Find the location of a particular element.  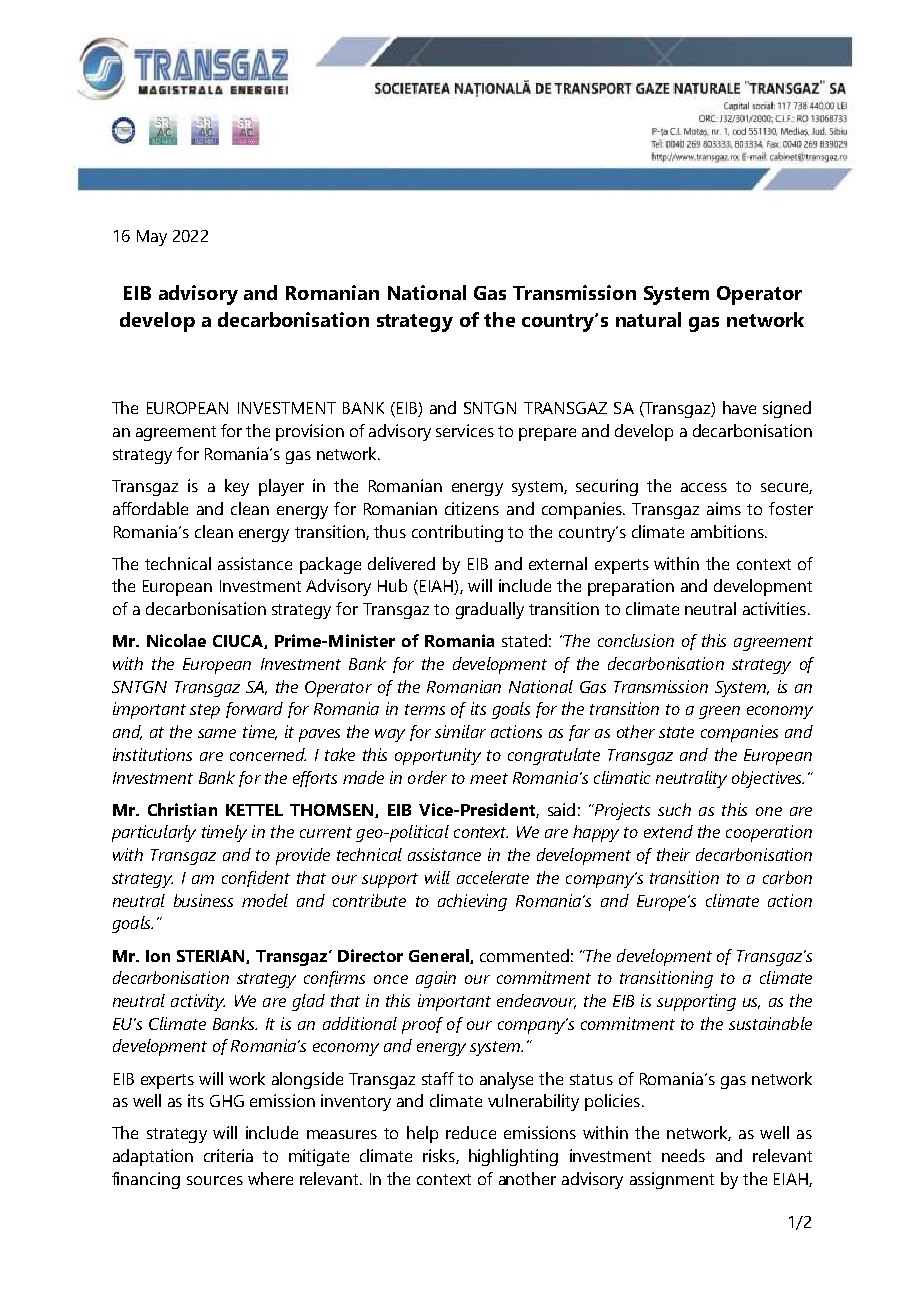

such is located at coordinates (674, 809).
